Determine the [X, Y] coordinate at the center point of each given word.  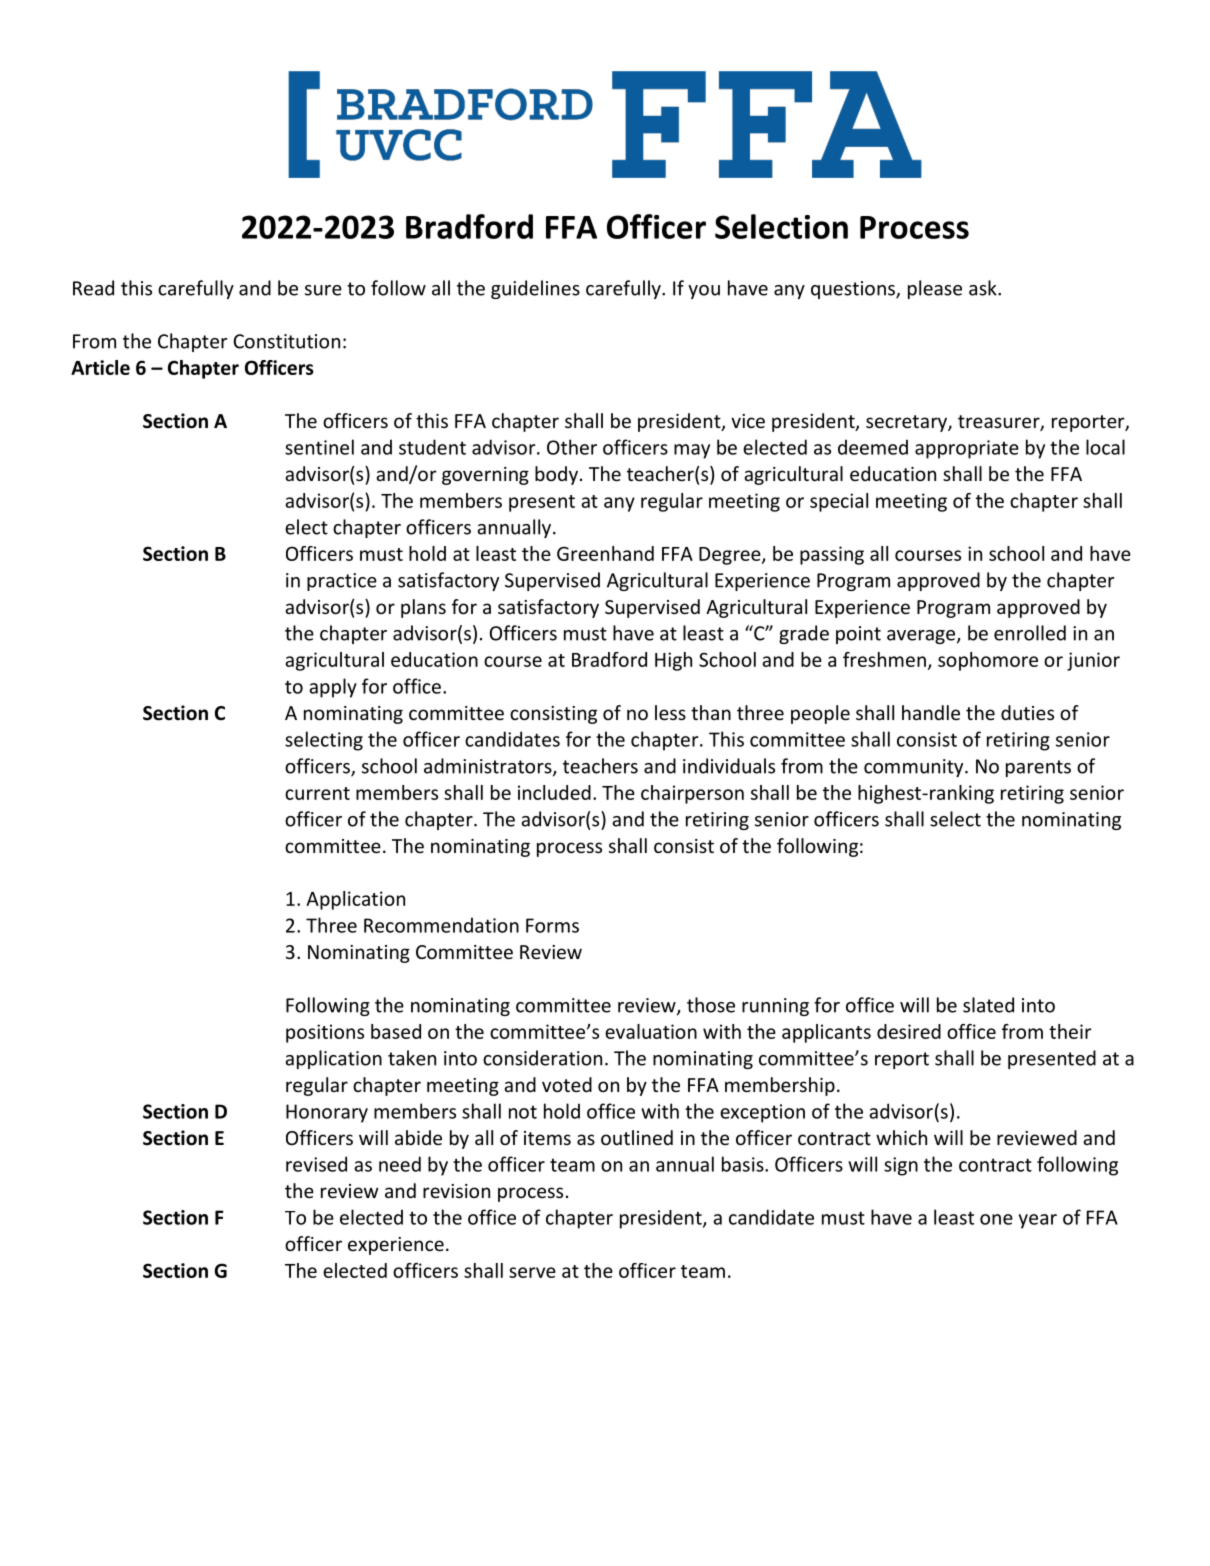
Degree [731, 556]
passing [832, 555]
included [554, 792]
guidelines [535, 289]
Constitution [286, 341]
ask [984, 288]
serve [532, 1272]
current [317, 793]
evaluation [651, 1031]
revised [316, 1164]
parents [1038, 768]
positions [325, 1033]
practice [342, 582]
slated [988, 1005]
